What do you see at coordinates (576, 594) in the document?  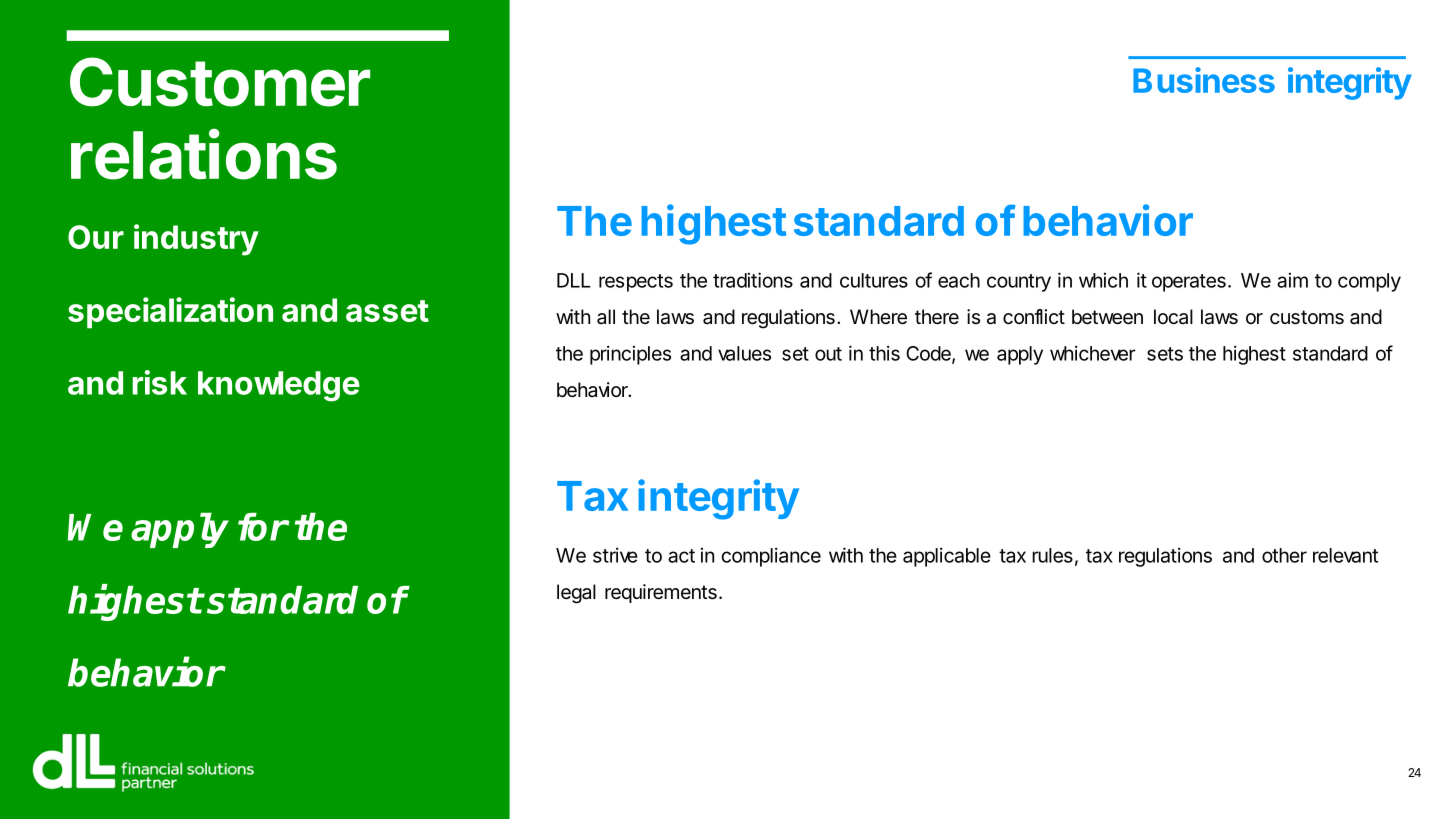 I see `legal` at bounding box center [576, 594].
